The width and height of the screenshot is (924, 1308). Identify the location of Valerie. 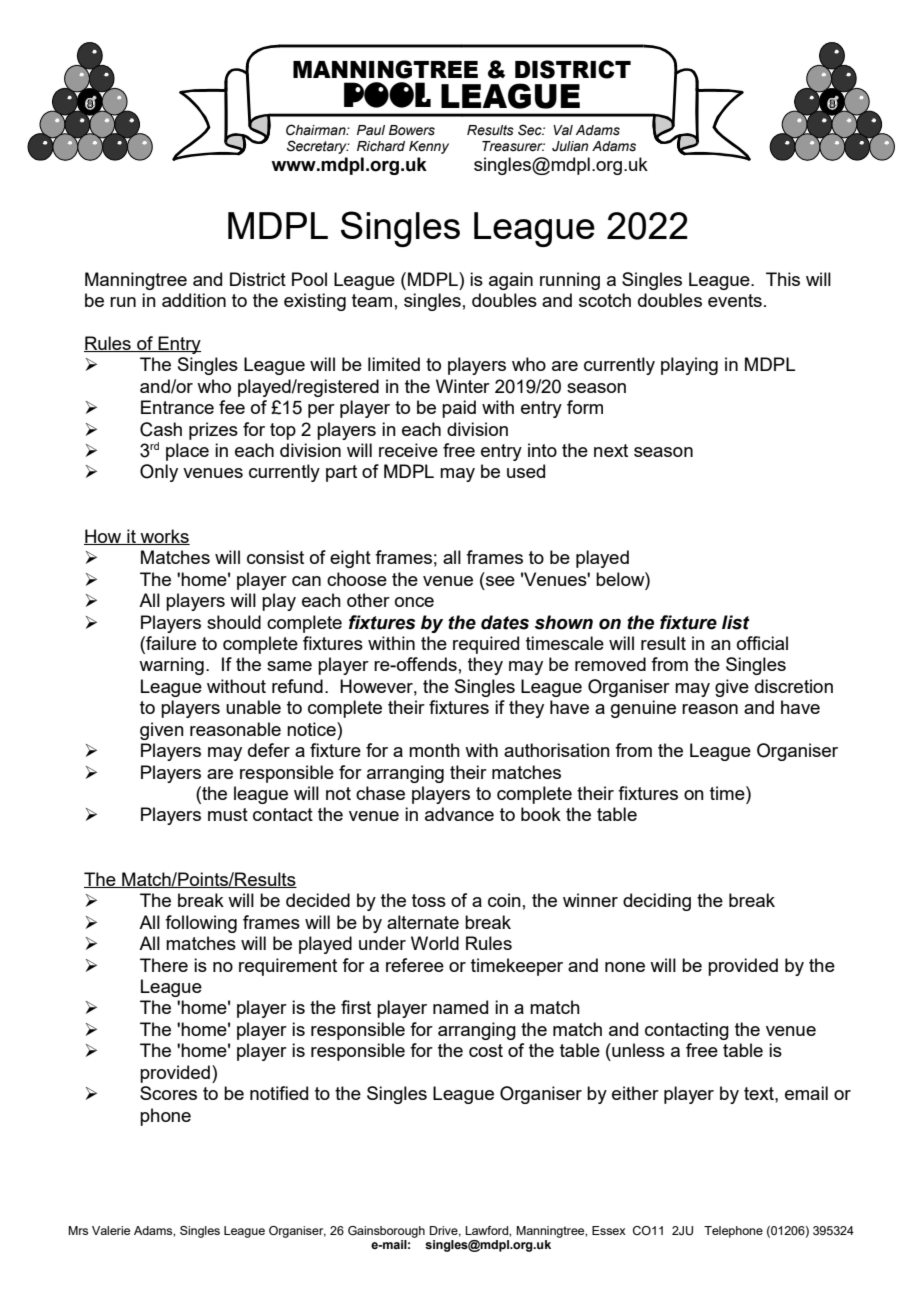
(111, 1230).
